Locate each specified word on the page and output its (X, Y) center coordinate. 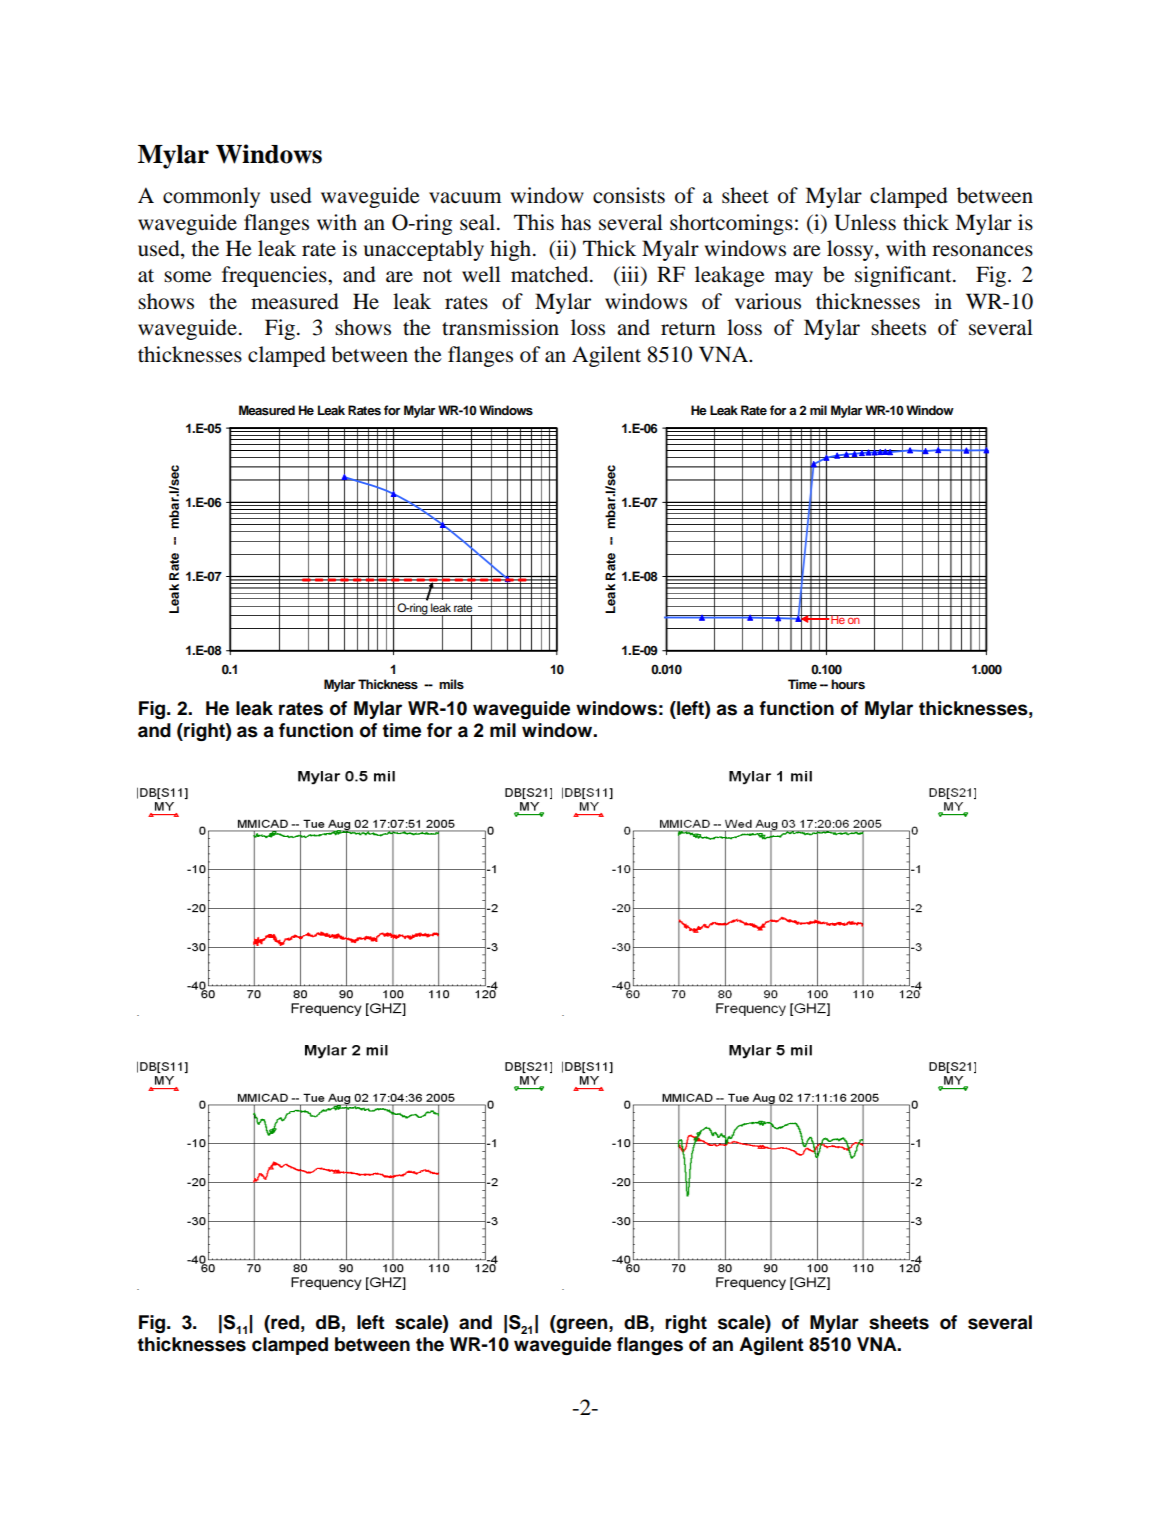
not (437, 276)
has (576, 222)
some (188, 277)
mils (451, 684)
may (794, 279)
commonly (211, 197)
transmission (500, 327)
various (768, 301)
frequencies (275, 276)
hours (848, 684)
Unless (865, 222)
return (688, 329)
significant (904, 276)
